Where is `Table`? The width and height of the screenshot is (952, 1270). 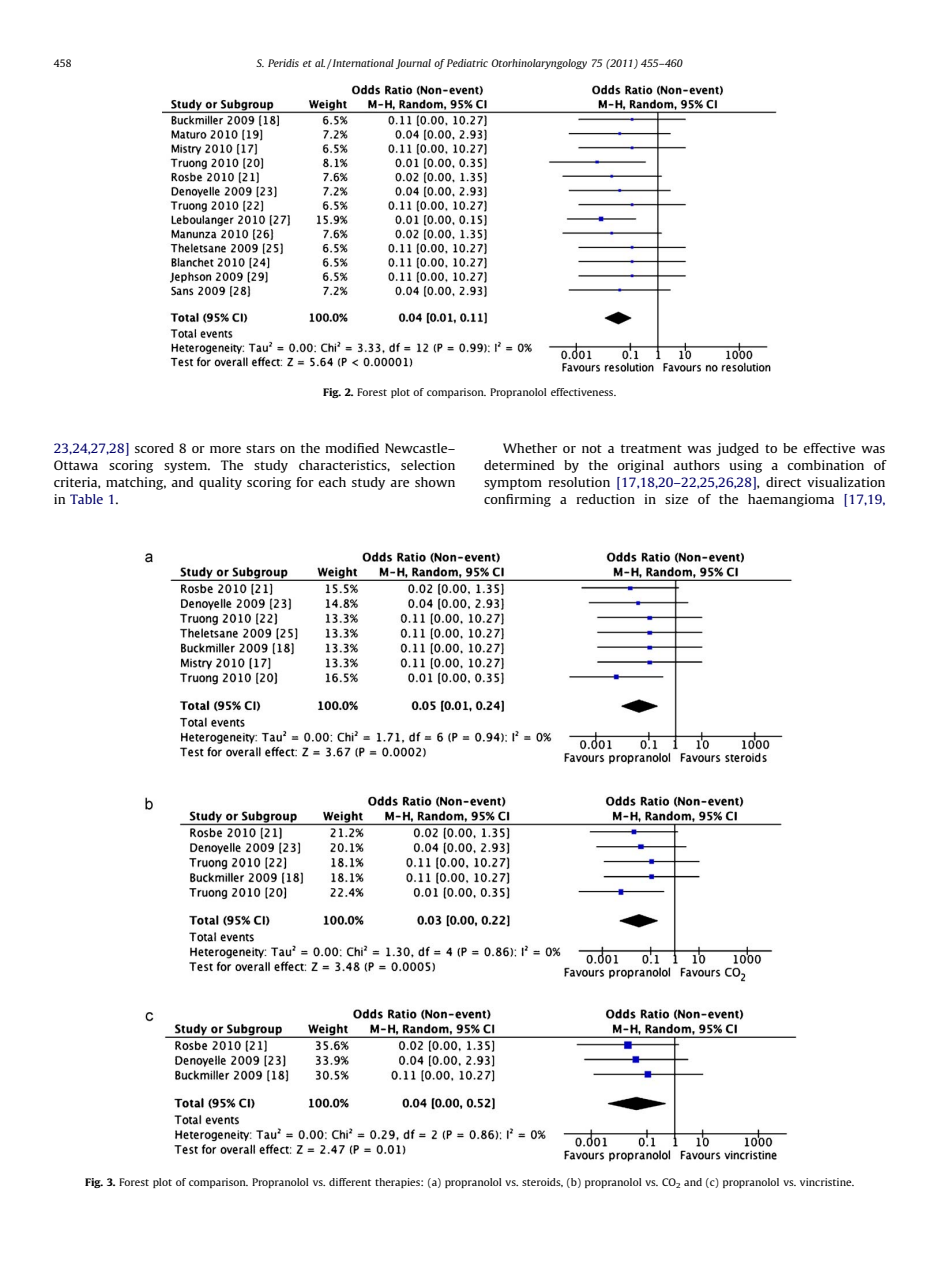 Table is located at coordinates (86, 499).
